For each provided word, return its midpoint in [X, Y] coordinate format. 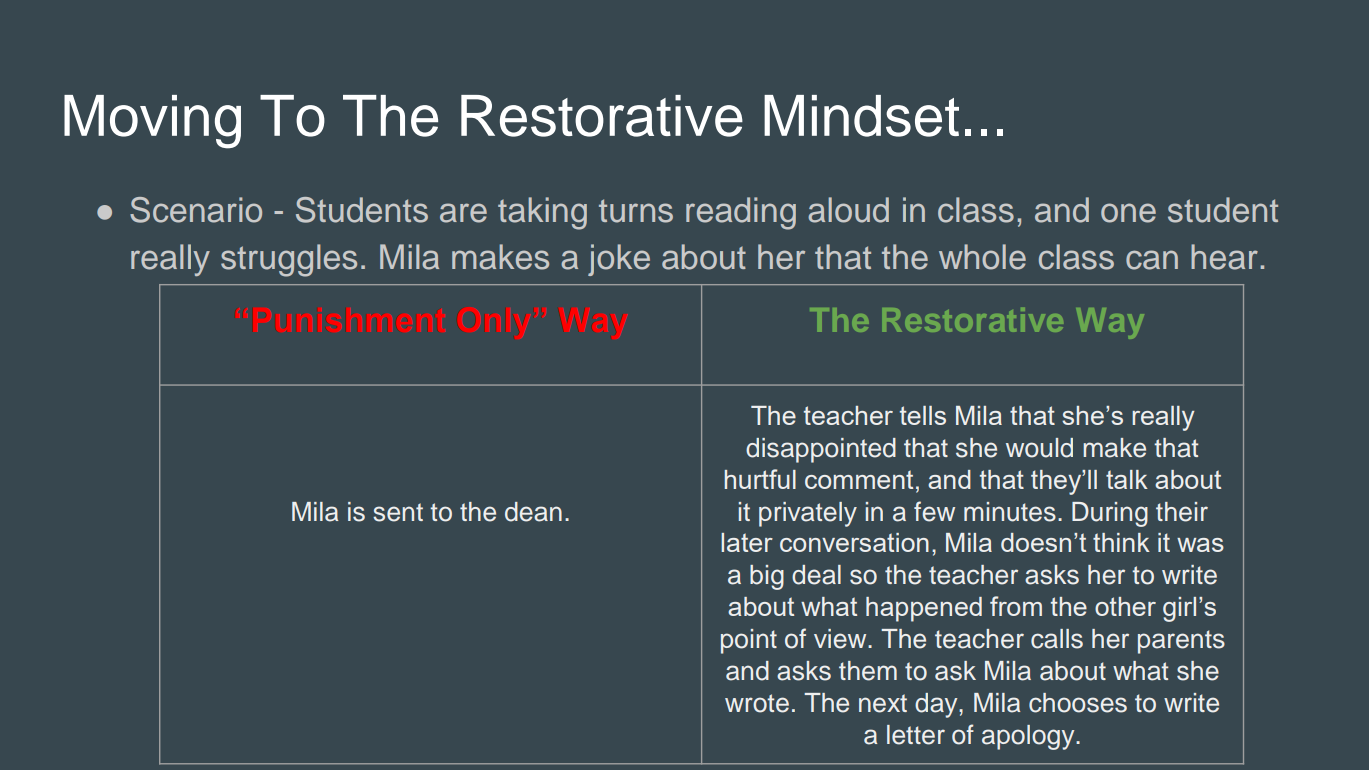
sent [398, 512]
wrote [757, 703]
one [1128, 213]
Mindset [861, 116]
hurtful [760, 479]
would [1039, 448]
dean [533, 512]
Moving [152, 122]
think [1121, 542]
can [1152, 260]
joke [619, 260]
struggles [289, 260]
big [767, 577]
